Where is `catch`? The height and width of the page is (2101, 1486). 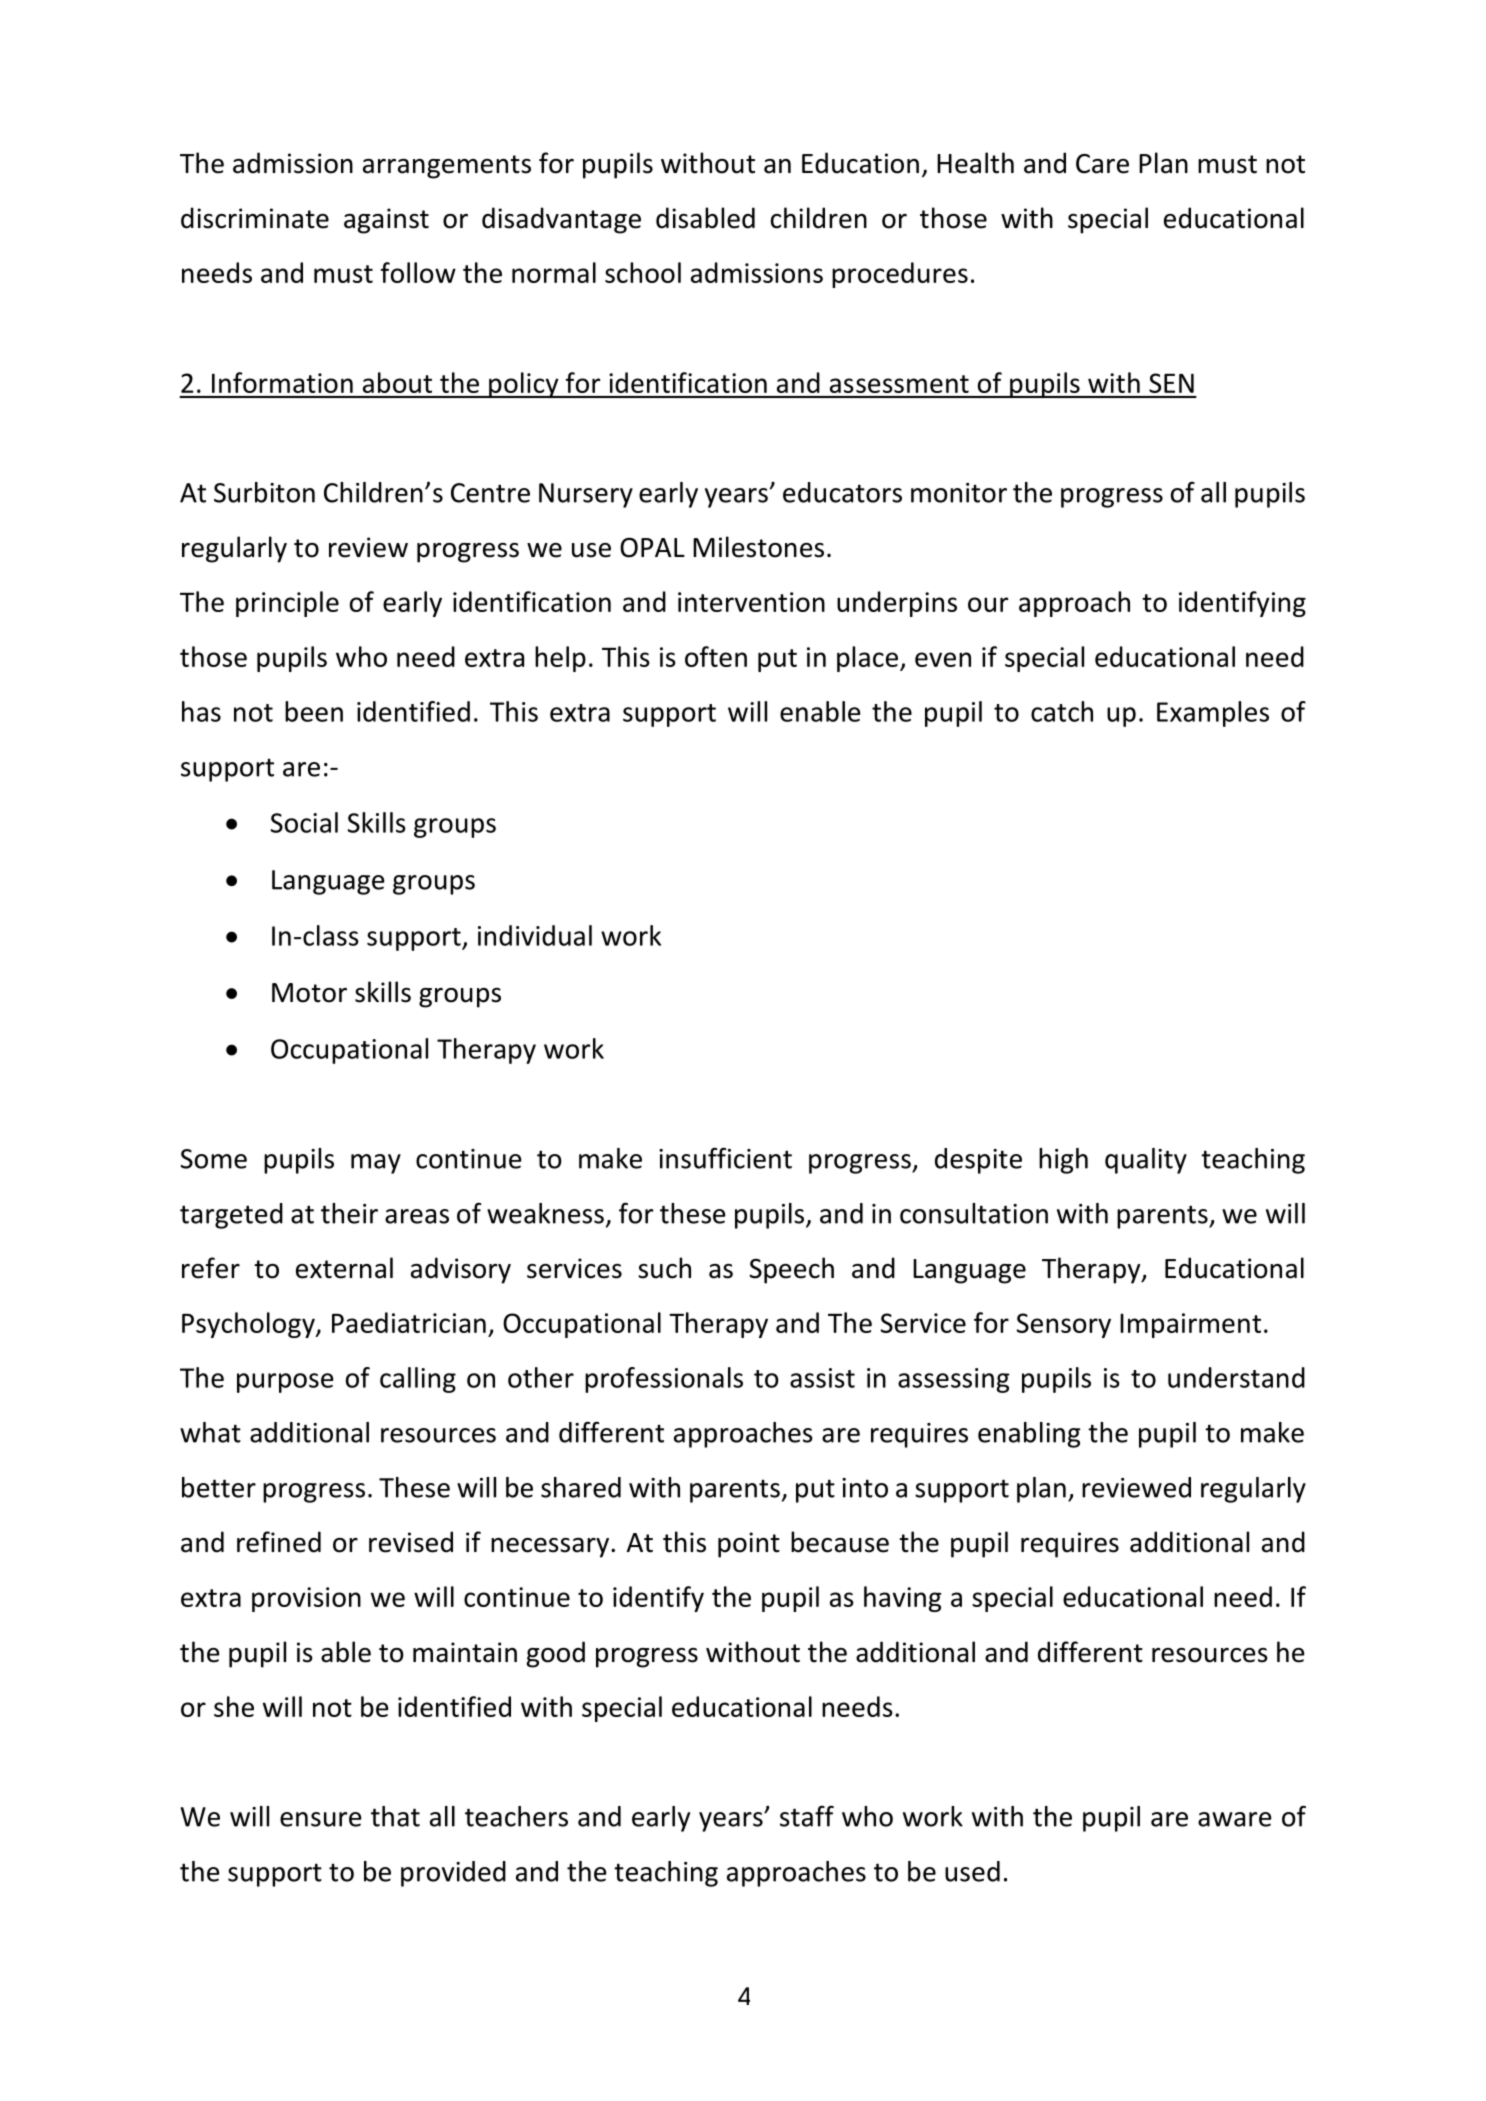 catch is located at coordinates (1062, 711).
